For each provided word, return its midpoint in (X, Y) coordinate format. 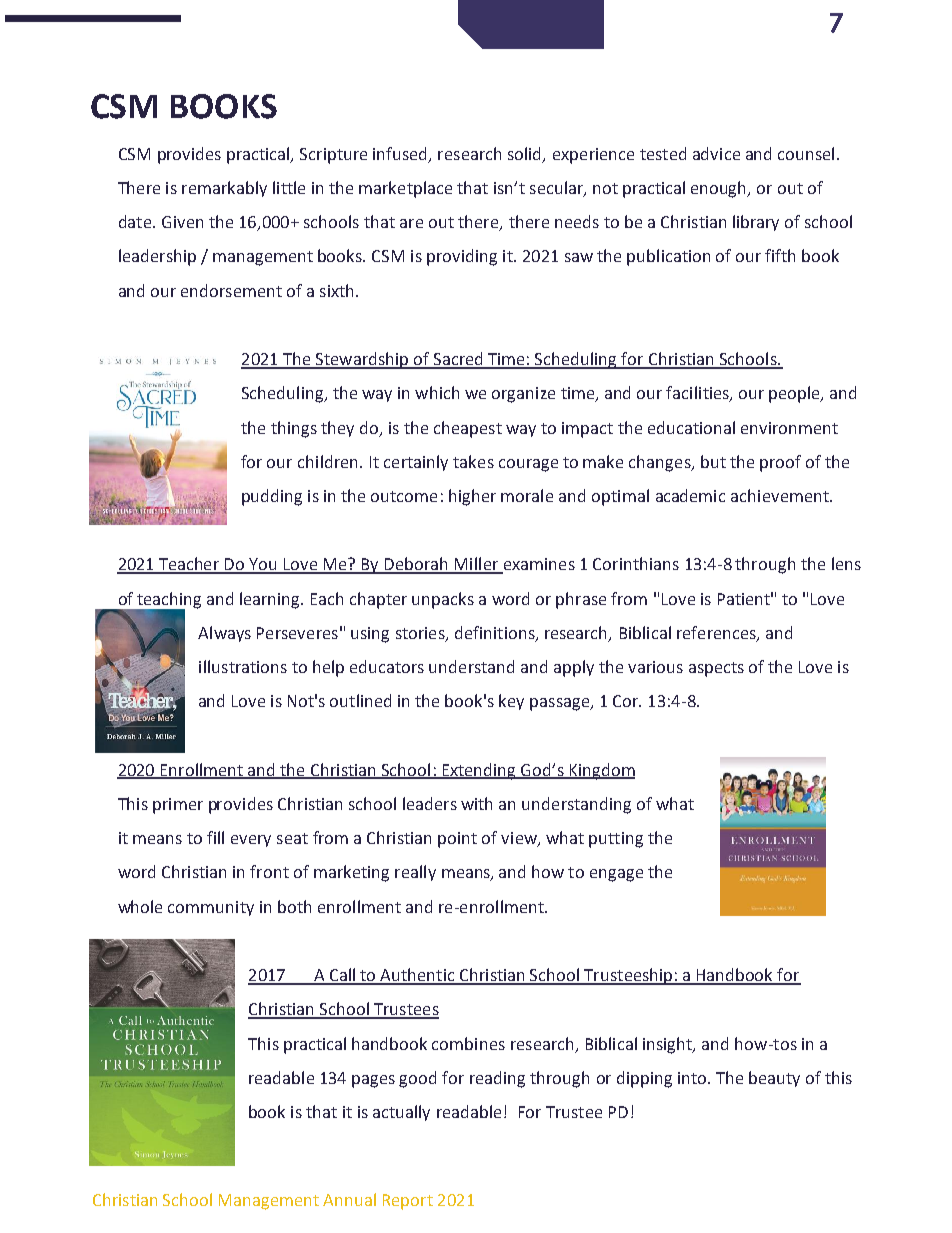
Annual (349, 1199)
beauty (774, 1079)
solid (526, 155)
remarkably (224, 189)
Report (408, 1202)
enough (720, 189)
